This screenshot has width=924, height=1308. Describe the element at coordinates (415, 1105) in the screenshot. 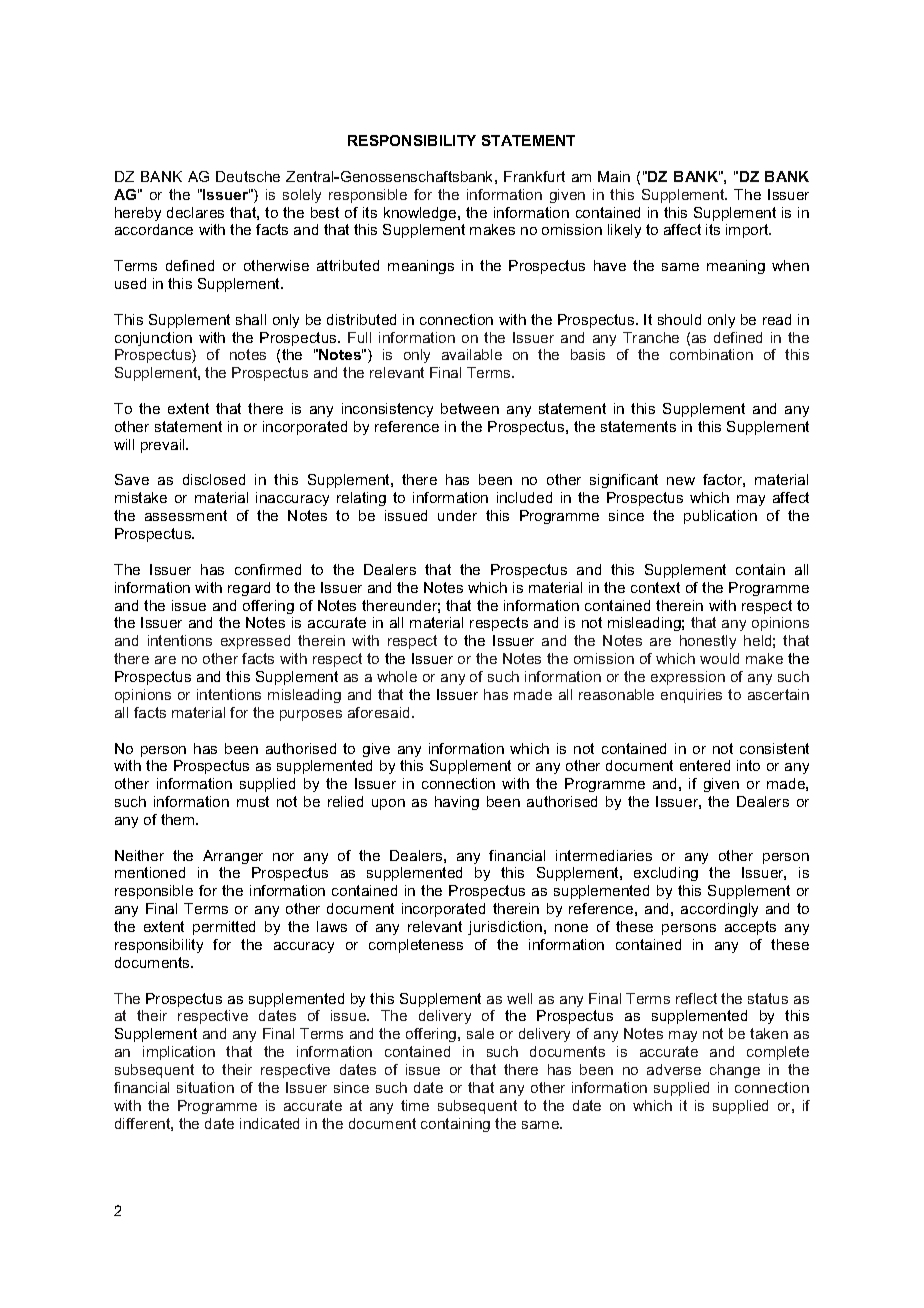

I see `time` at that location.
